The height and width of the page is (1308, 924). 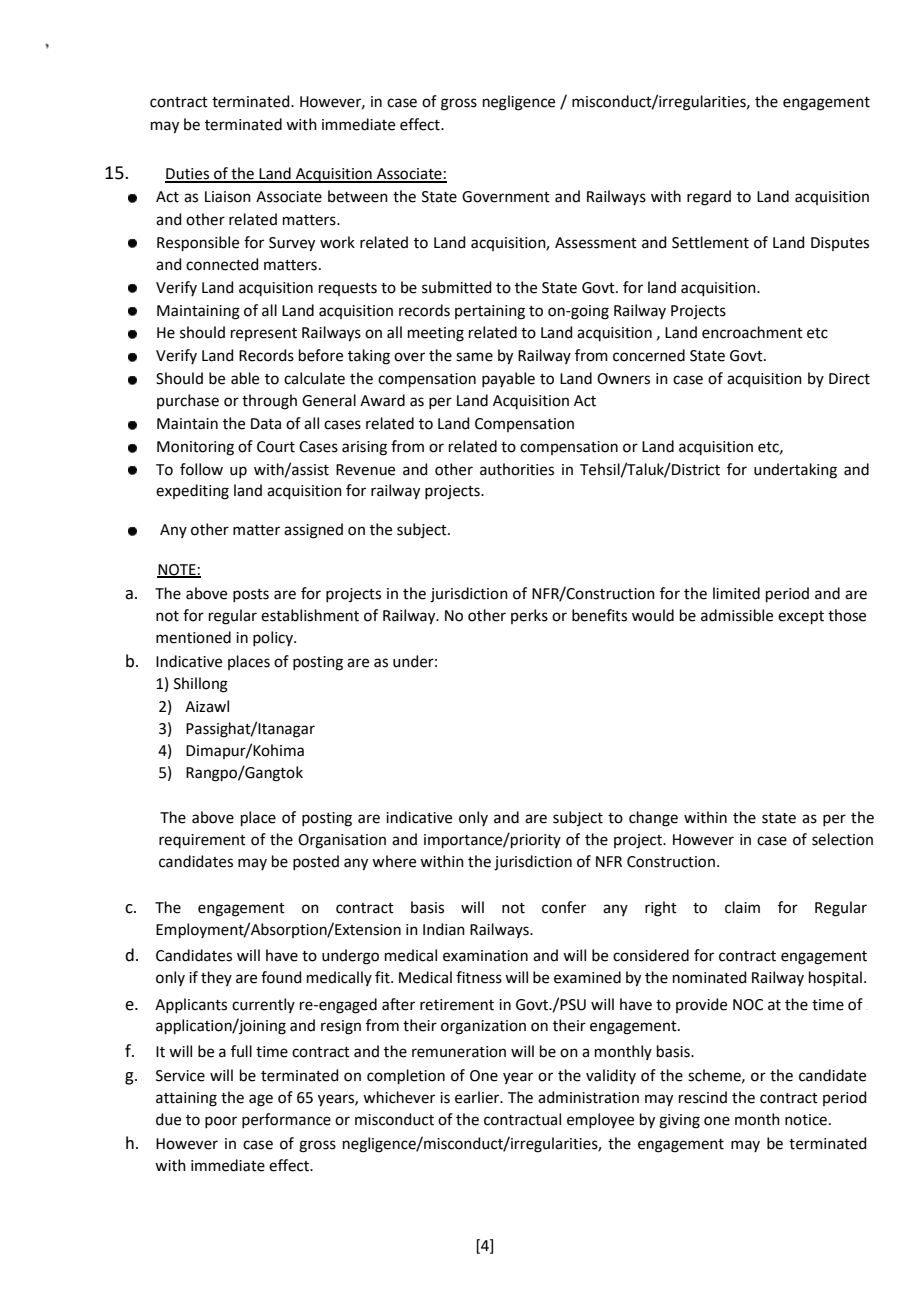 What do you see at coordinates (709, 198) in the page?
I see `regard` at bounding box center [709, 198].
